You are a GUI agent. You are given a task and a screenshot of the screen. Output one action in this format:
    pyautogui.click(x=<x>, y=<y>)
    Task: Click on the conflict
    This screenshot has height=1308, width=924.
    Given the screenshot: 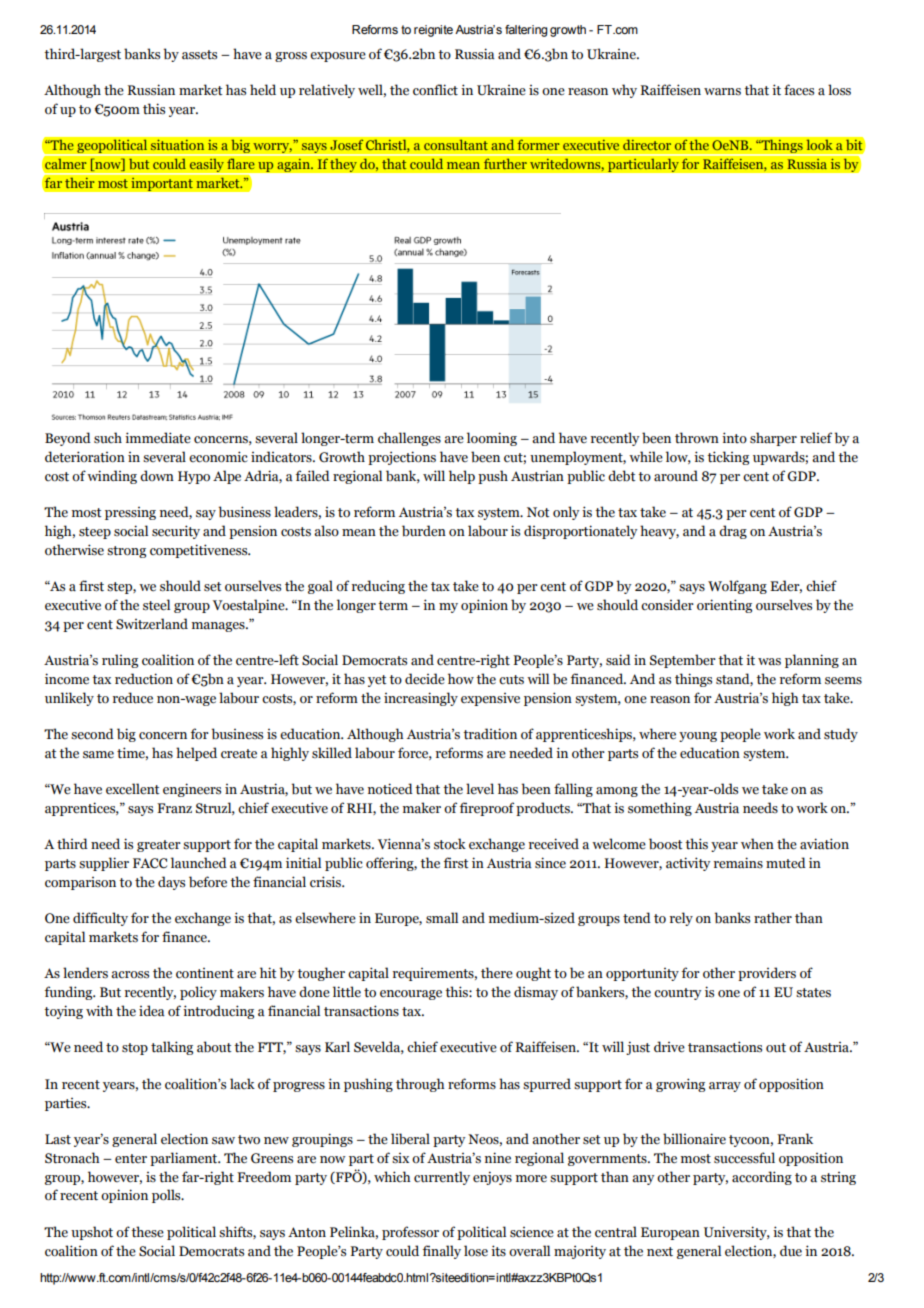 What is the action you would take?
    pyautogui.click(x=435, y=90)
